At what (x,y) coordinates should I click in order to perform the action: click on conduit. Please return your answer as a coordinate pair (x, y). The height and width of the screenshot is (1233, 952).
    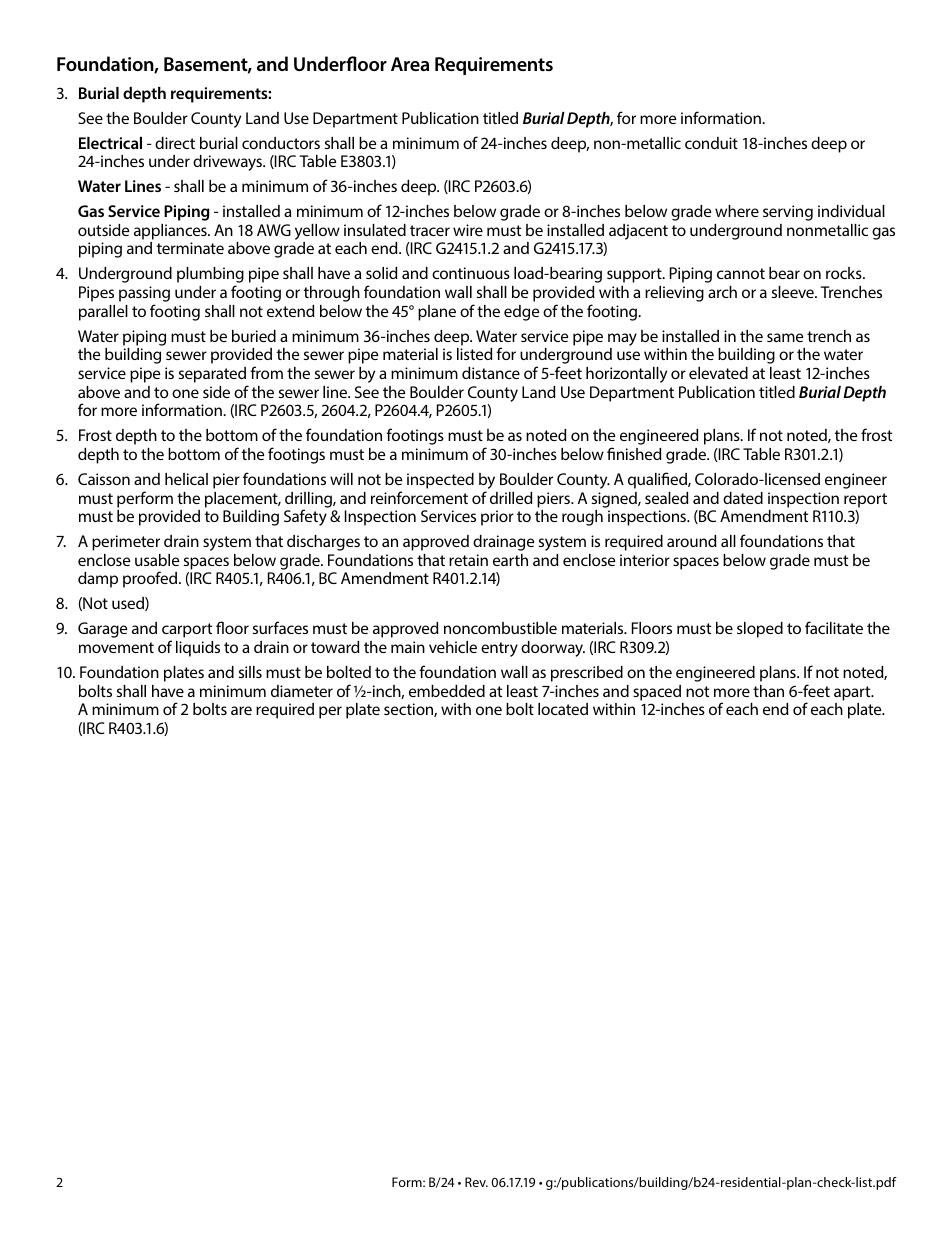
    Looking at the image, I should click on (711, 143).
